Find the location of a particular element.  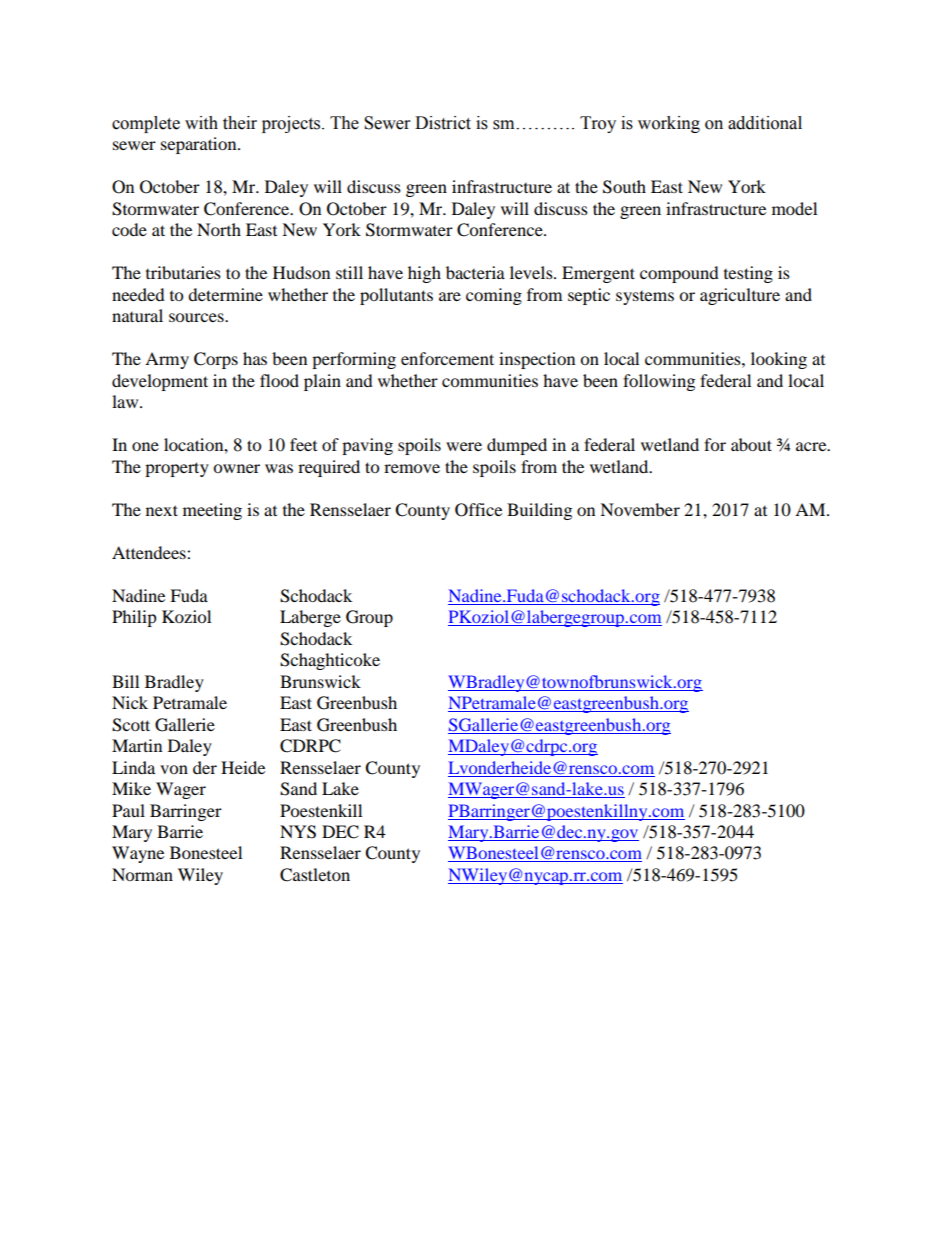

sources is located at coordinates (197, 317).
